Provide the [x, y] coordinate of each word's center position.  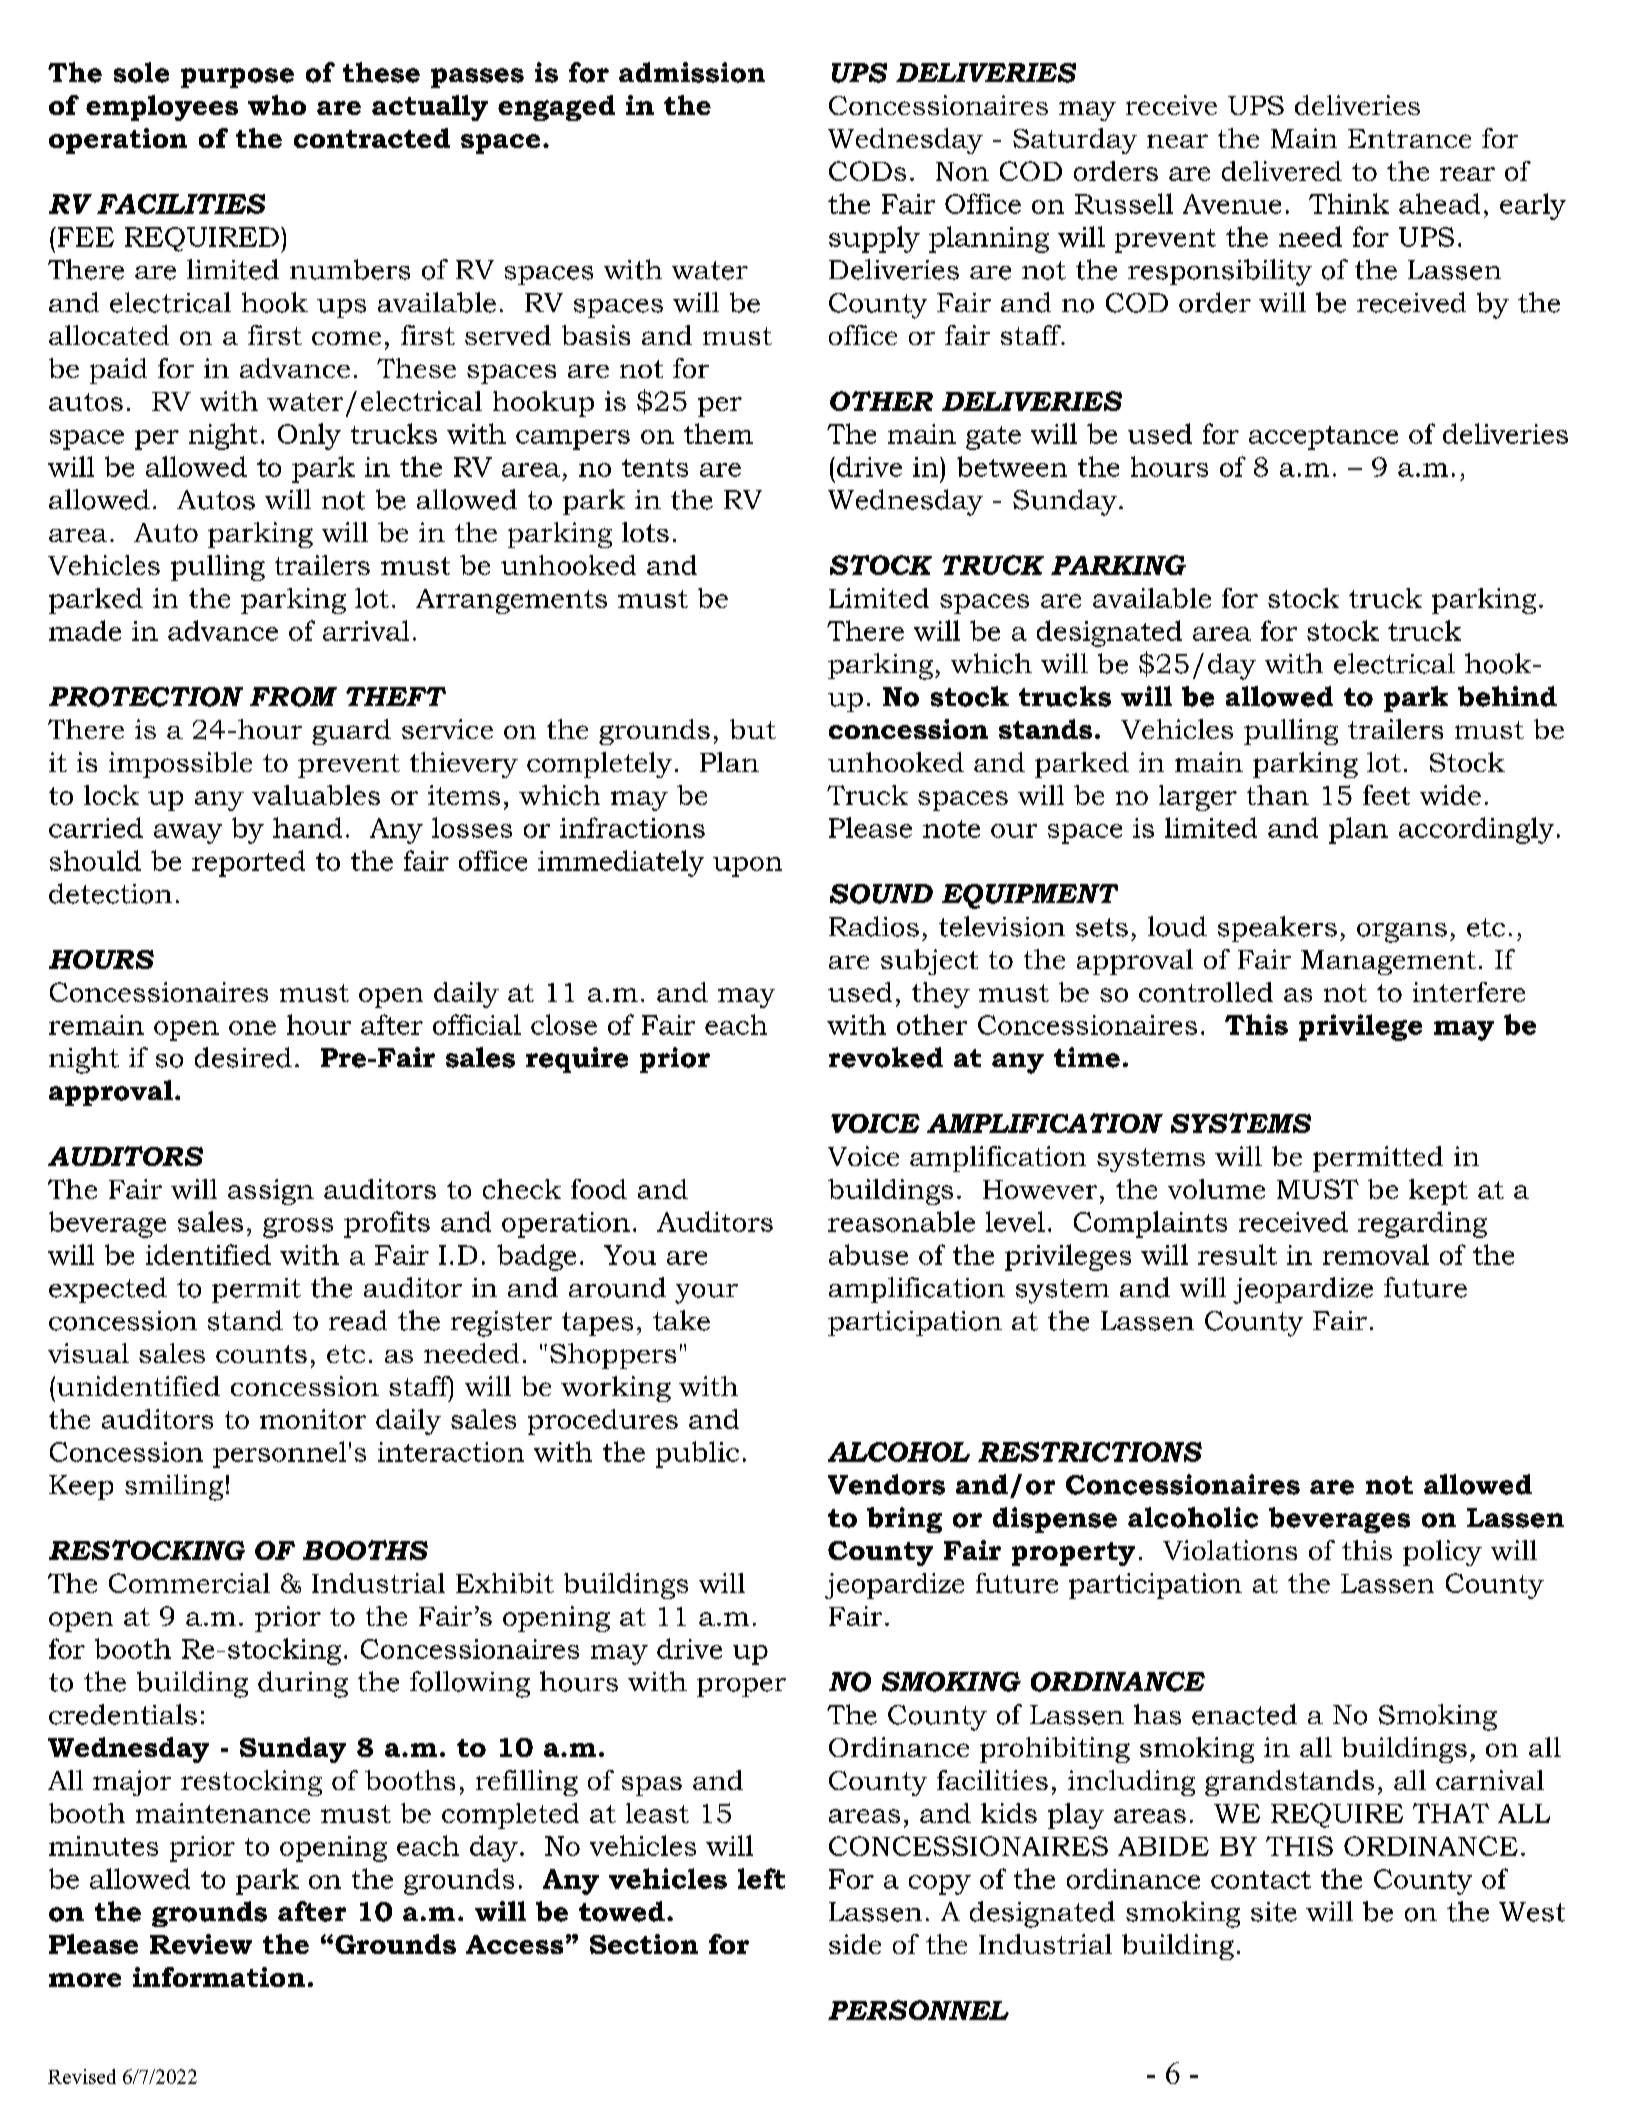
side [855, 1944]
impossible [180, 765]
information [219, 1977]
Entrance [1409, 138]
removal [1376, 1254]
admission [692, 72]
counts [261, 1354]
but [753, 729]
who [277, 105]
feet [1386, 795]
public [697, 1454]
